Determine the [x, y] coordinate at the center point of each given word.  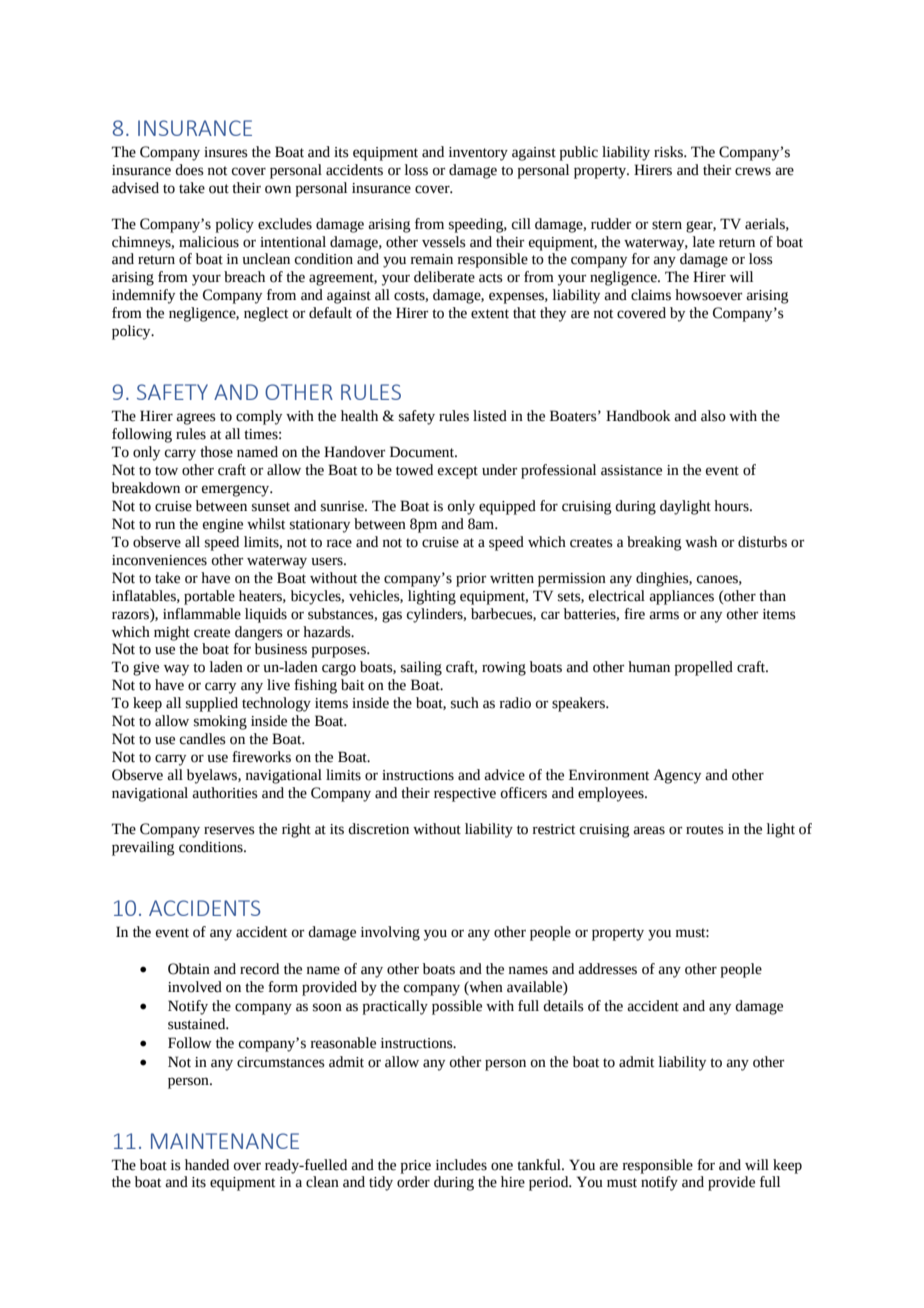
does [189, 170]
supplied [212, 704]
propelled [703, 668]
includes [461, 1165]
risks [669, 152]
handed [207, 1165]
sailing [421, 668]
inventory [478, 154]
